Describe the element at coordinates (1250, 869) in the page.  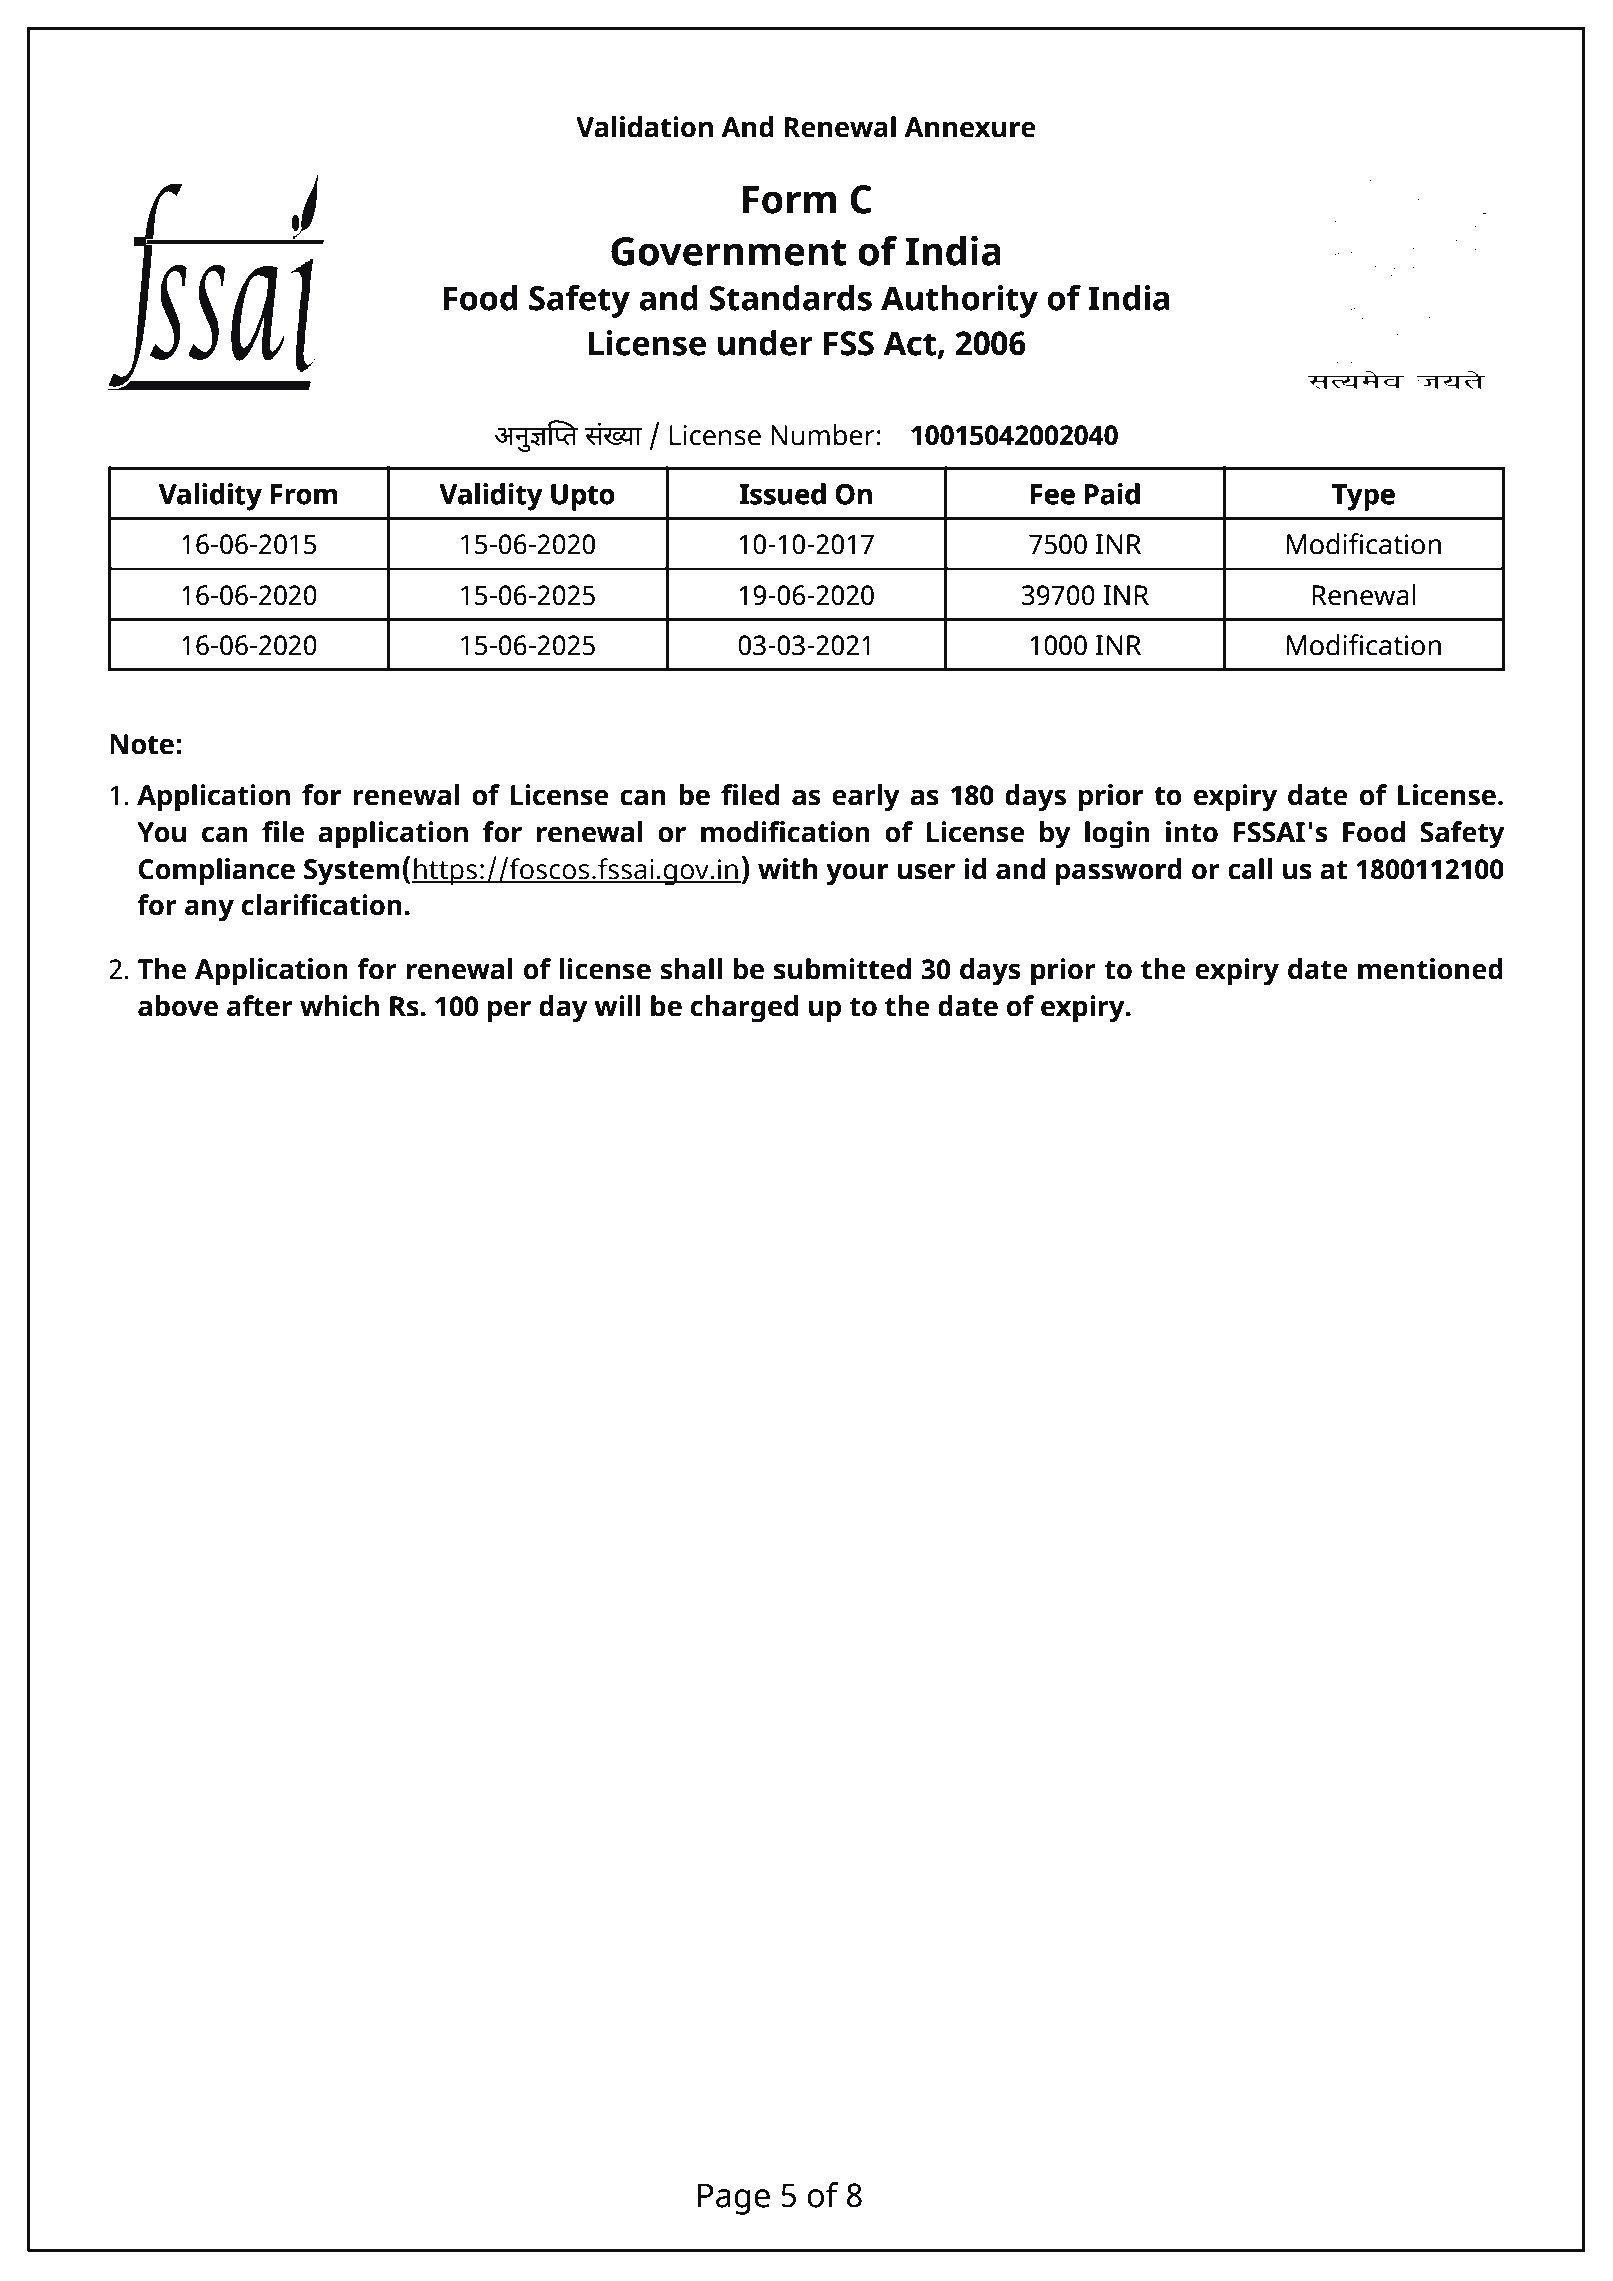
I see `call` at that location.
